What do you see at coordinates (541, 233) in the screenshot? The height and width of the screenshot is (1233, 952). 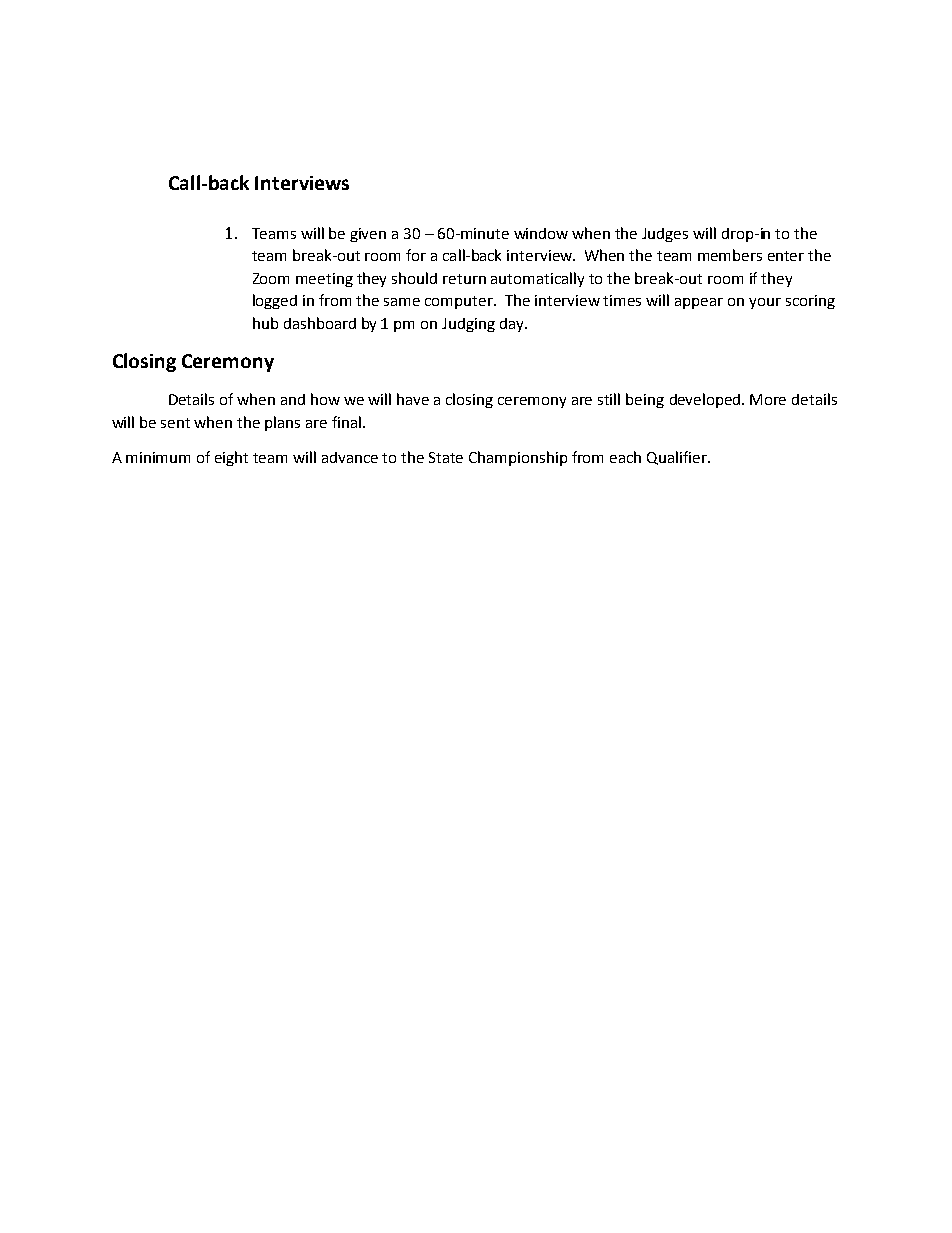 I see `window` at bounding box center [541, 233].
